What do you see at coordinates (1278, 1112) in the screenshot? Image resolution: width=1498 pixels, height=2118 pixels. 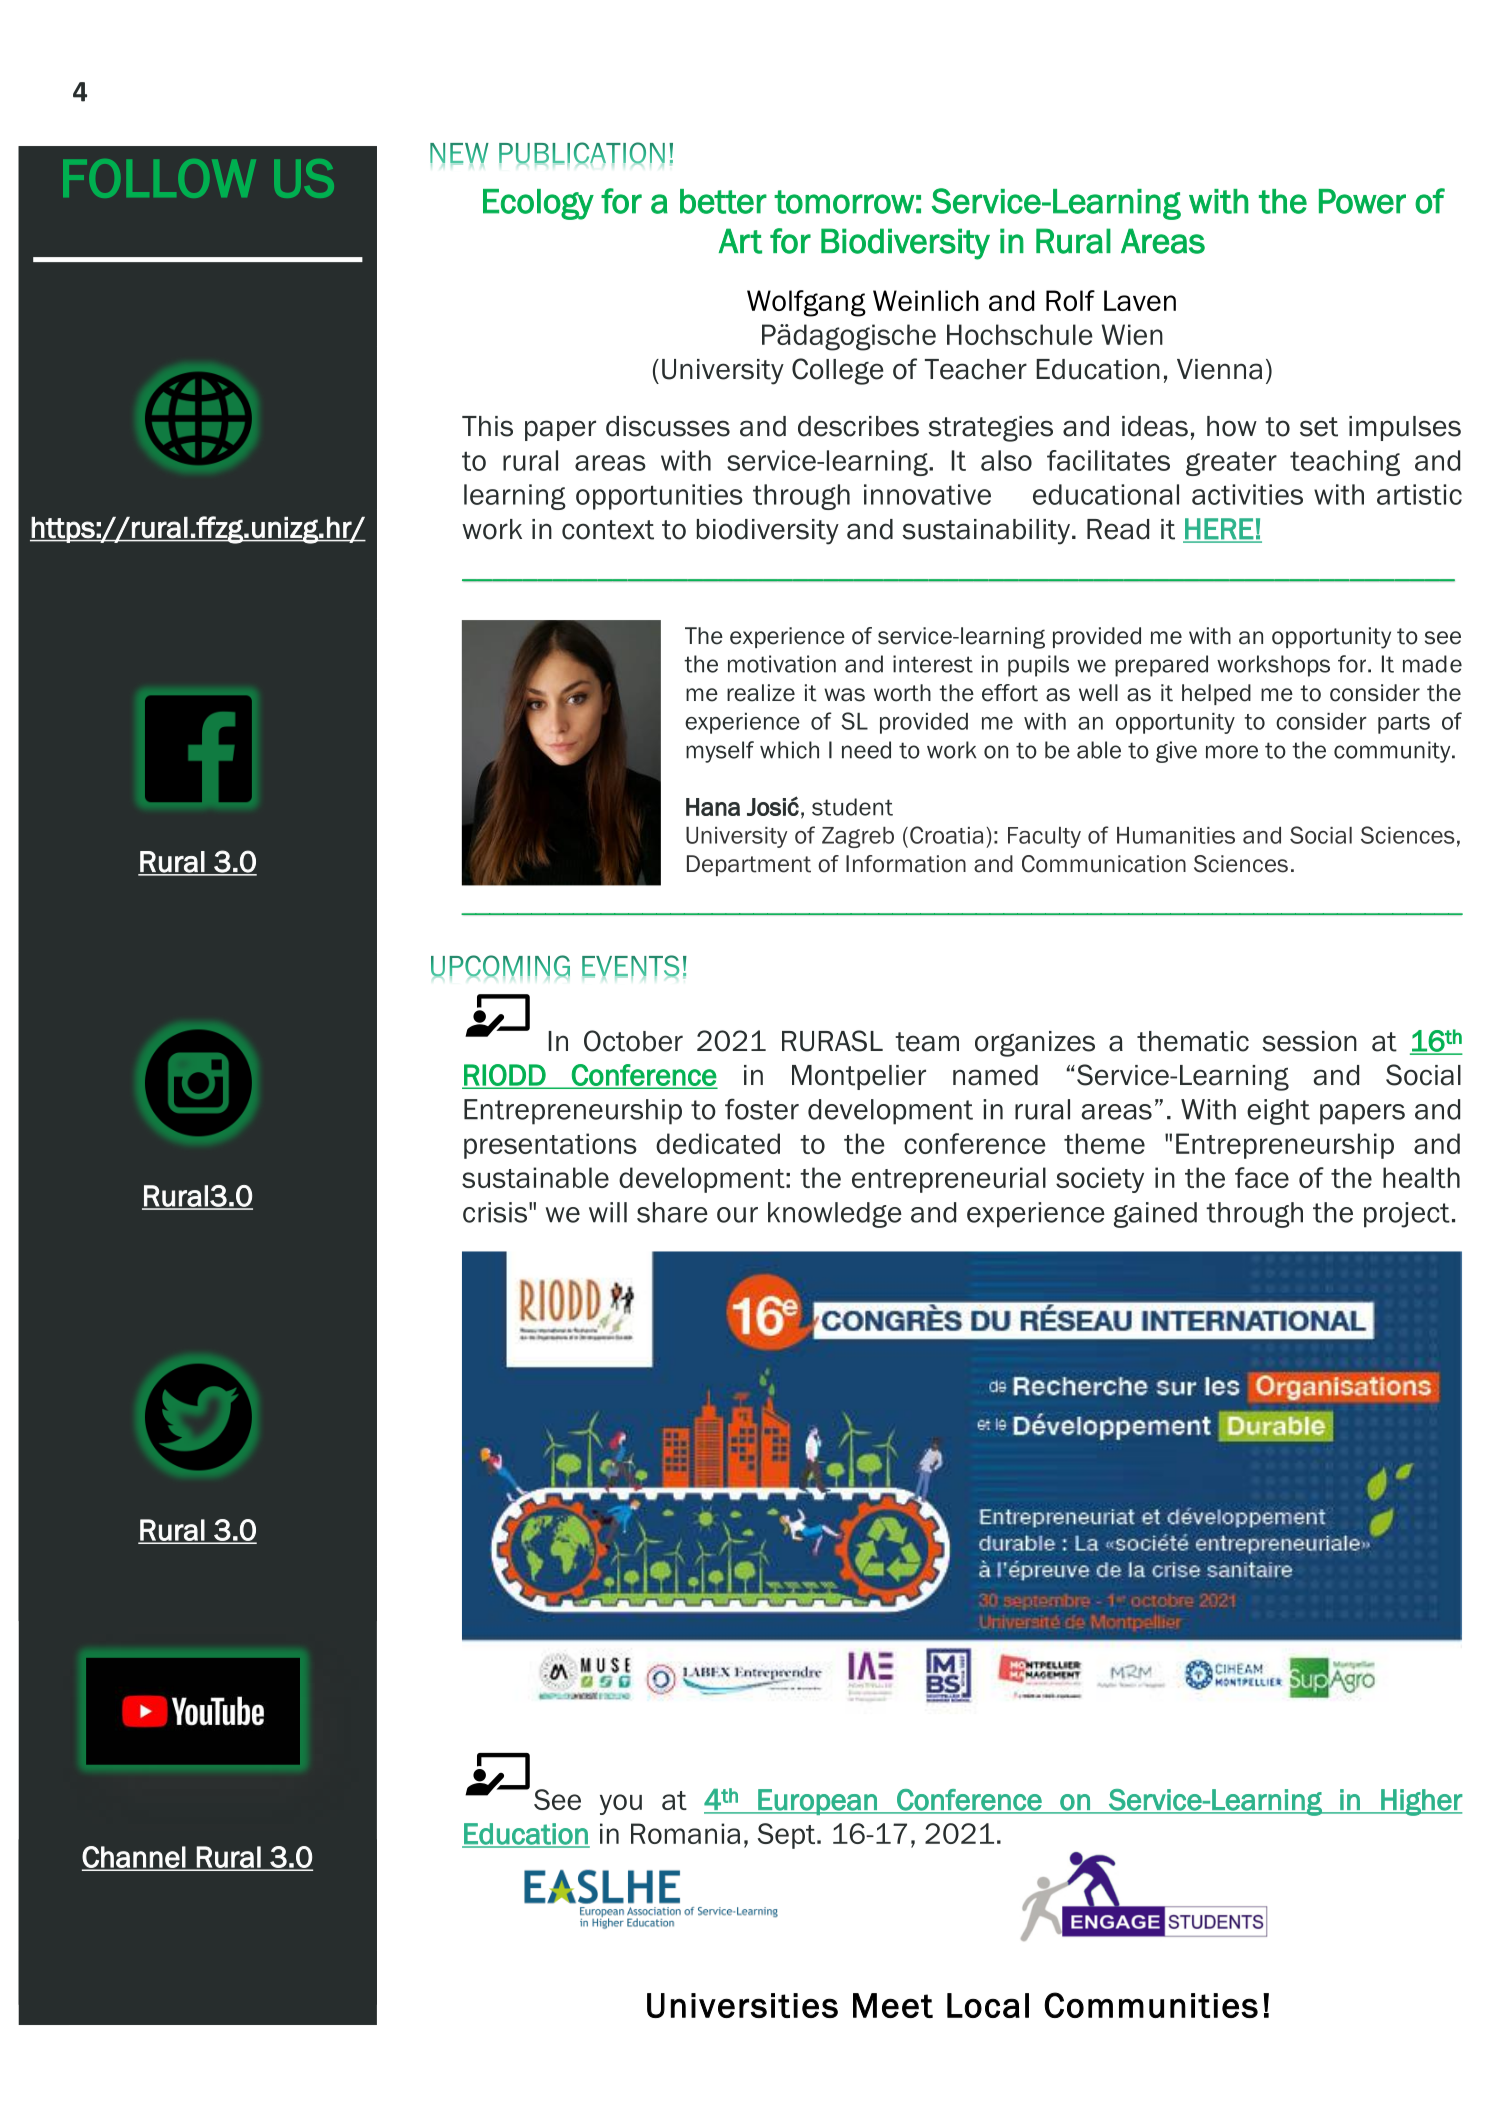 I see `eight` at bounding box center [1278, 1112].
